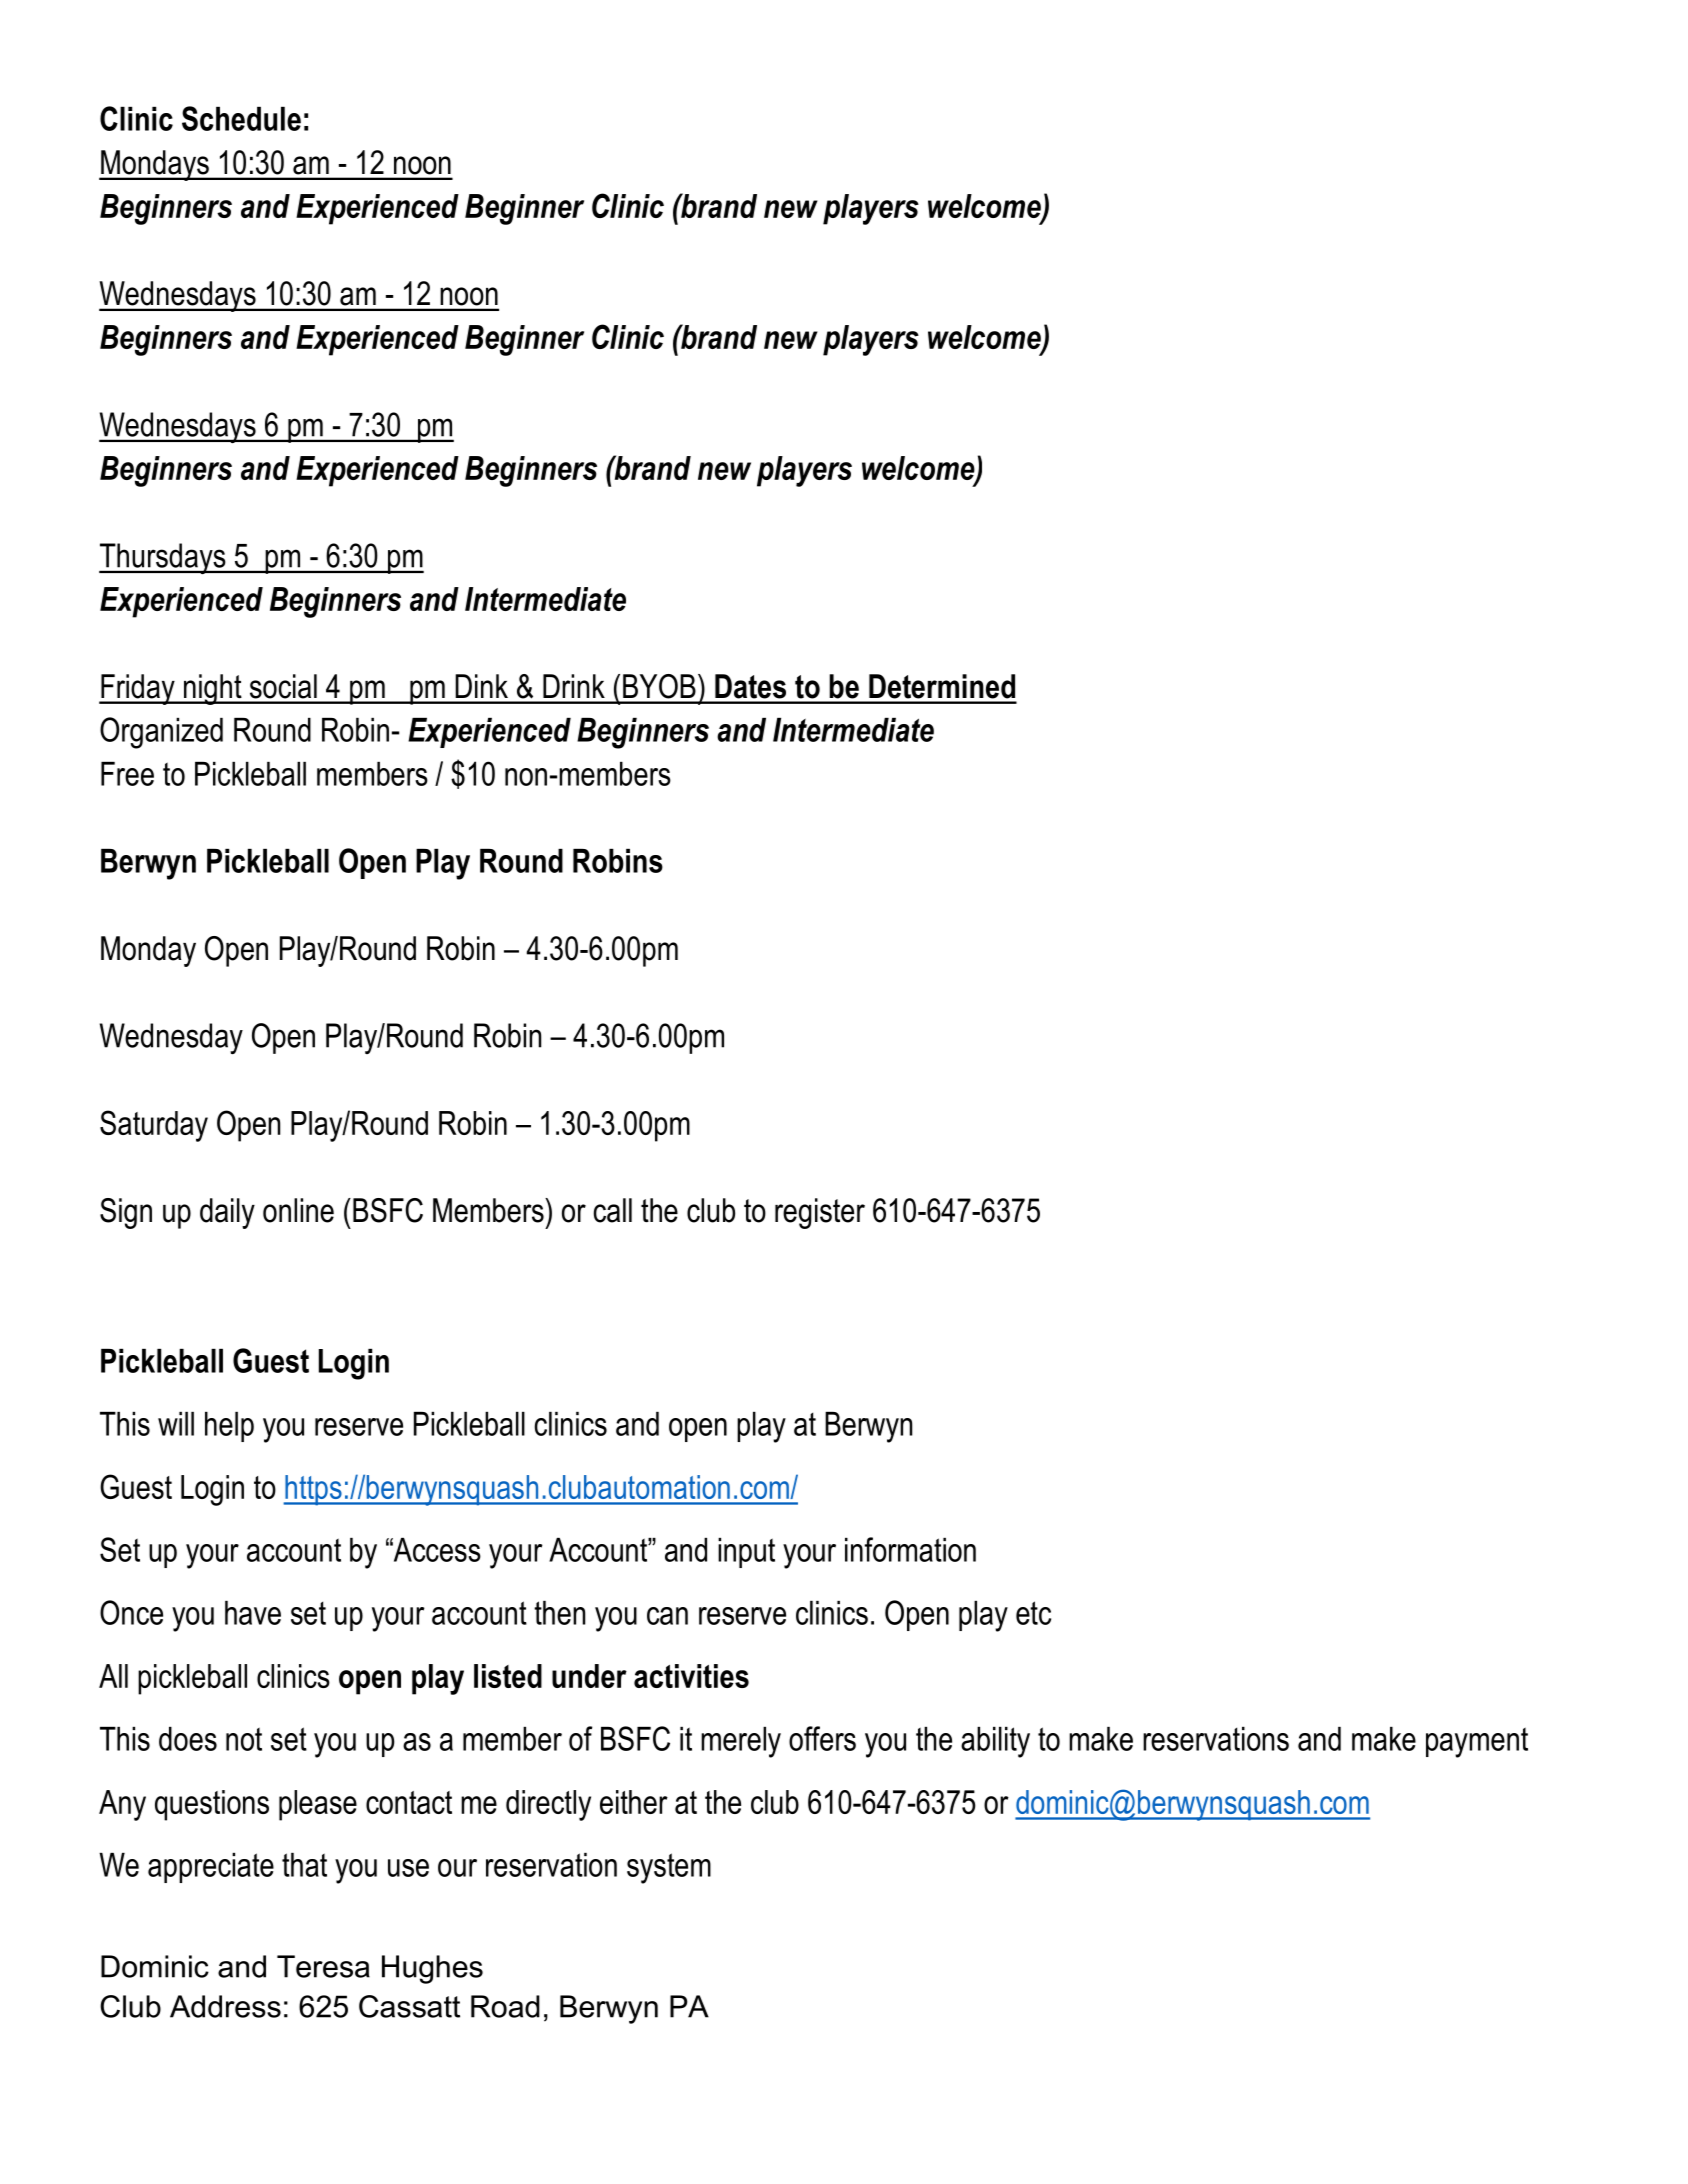 The image size is (1688, 2184). What do you see at coordinates (820, 1213) in the screenshot?
I see `register` at bounding box center [820, 1213].
